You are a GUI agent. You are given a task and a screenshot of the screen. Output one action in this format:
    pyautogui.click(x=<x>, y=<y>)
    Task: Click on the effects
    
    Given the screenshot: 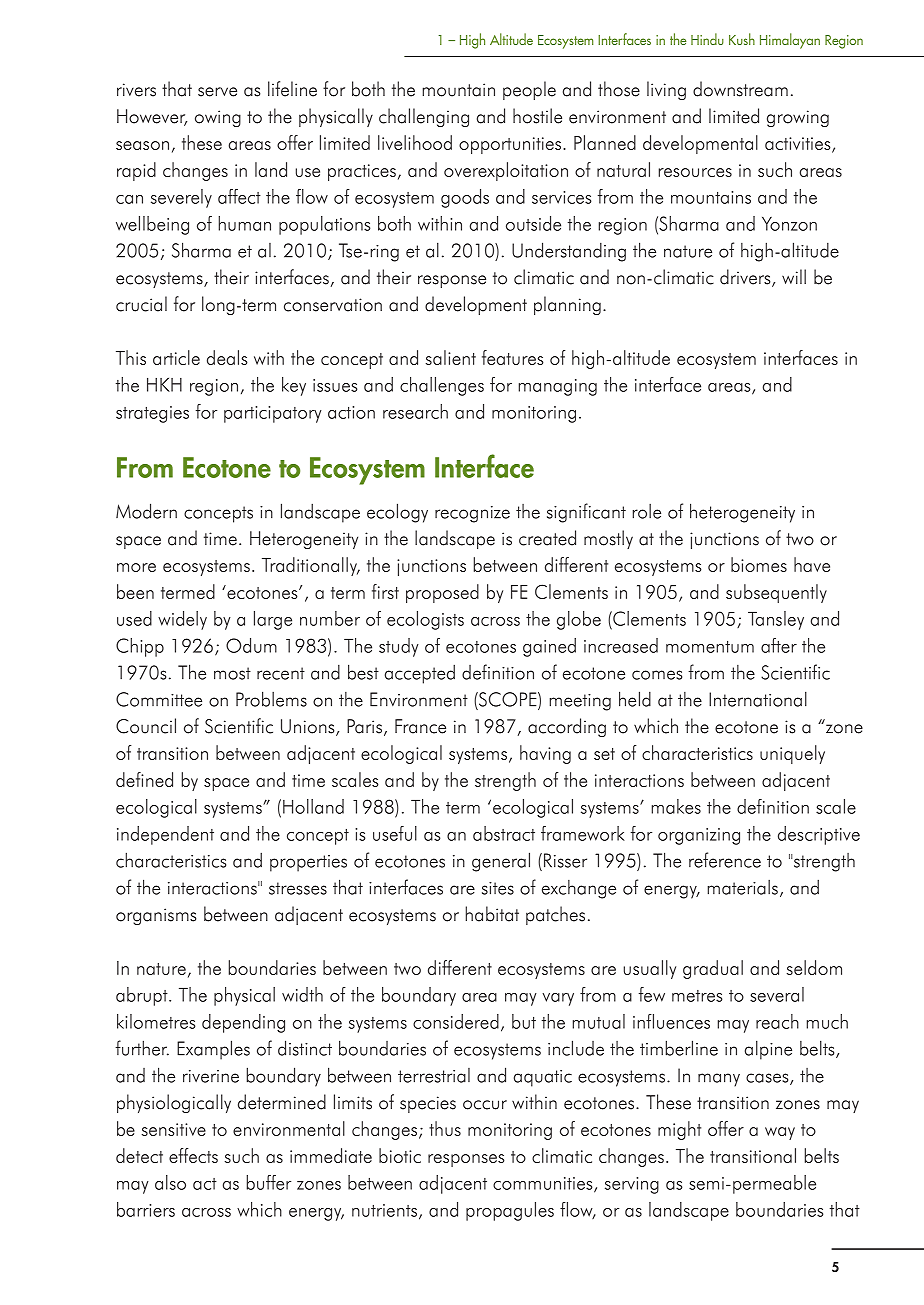 What is the action you would take?
    pyautogui.click(x=193, y=1155)
